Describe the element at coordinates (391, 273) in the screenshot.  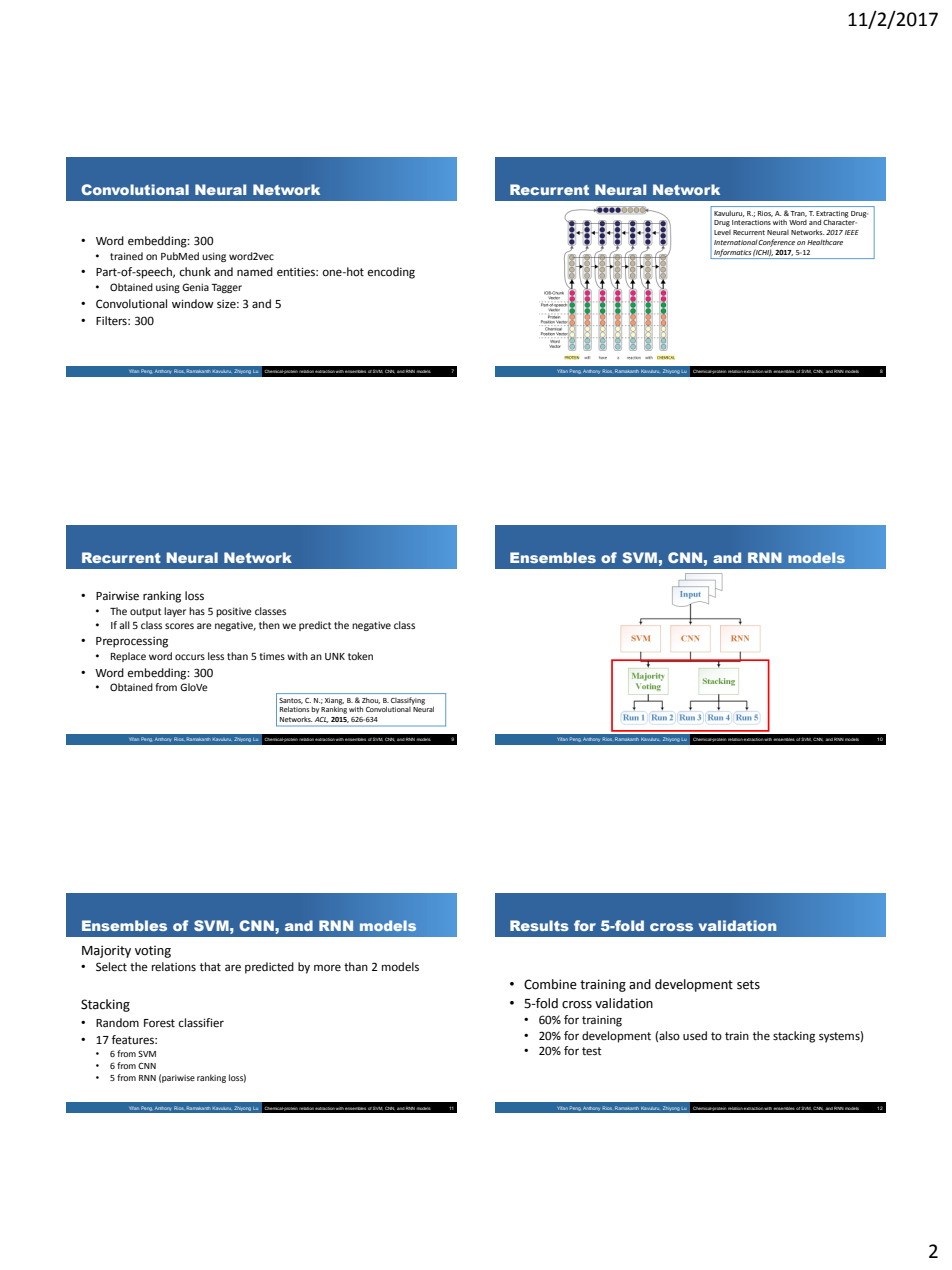
I see `encoding` at that location.
